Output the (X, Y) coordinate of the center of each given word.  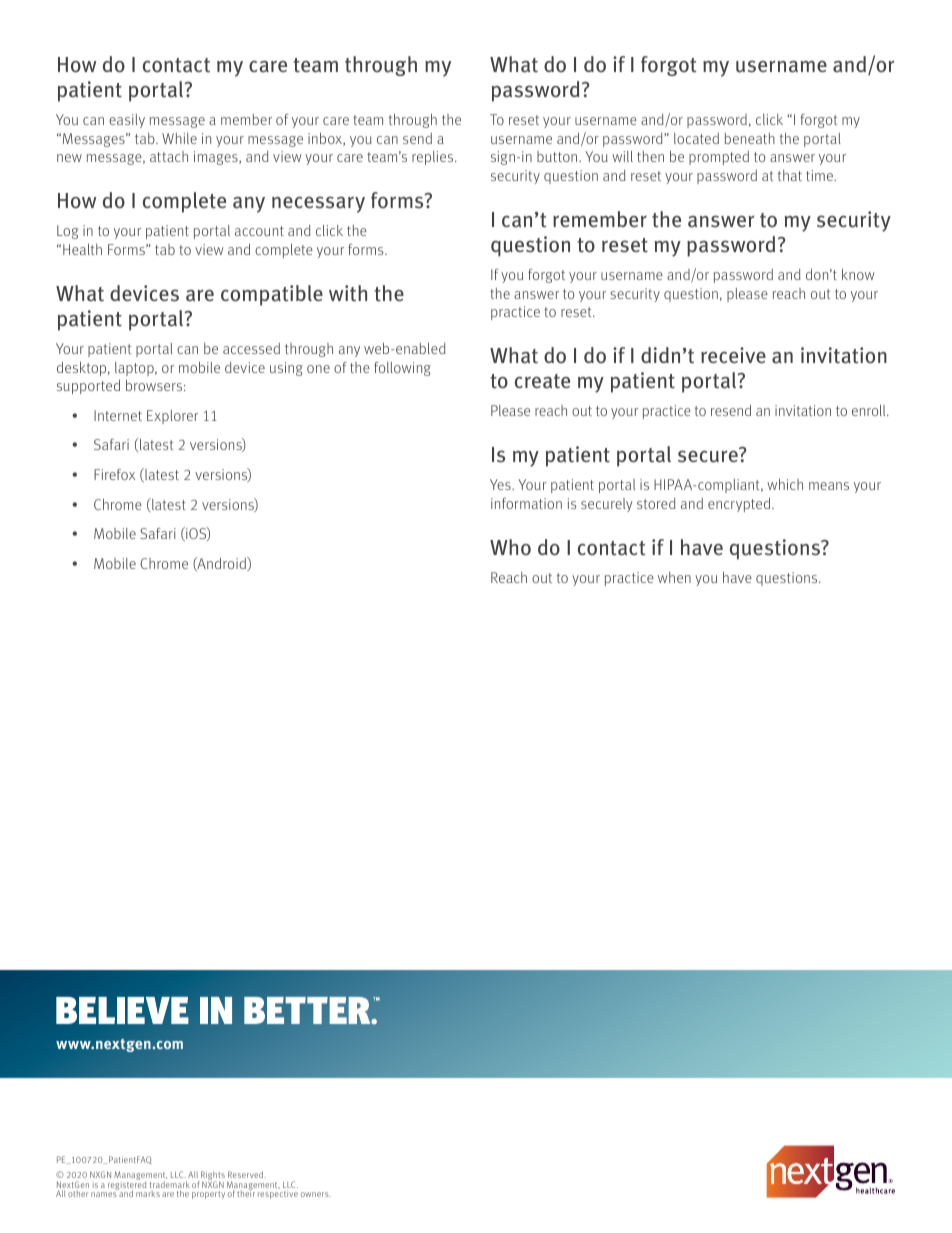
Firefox (114, 474)
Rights (212, 1177)
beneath (750, 138)
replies (434, 158)
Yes (501, 484)
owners (316, 1194)
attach (169, 156)
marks (148, 1194)
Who (510, 547)
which (785, 484)
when (674, 577)
